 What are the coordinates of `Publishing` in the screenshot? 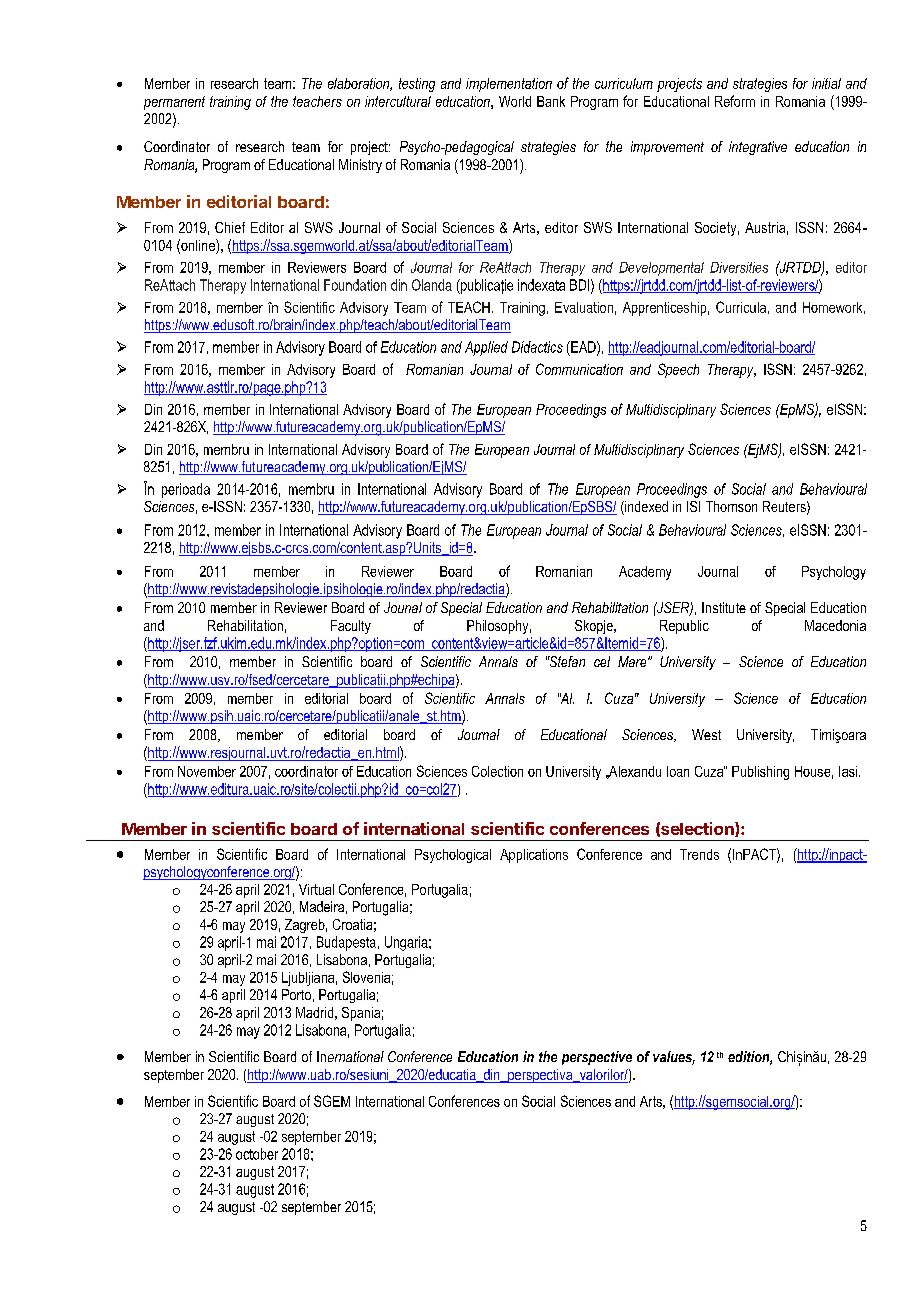 It's located at (760, 773).
